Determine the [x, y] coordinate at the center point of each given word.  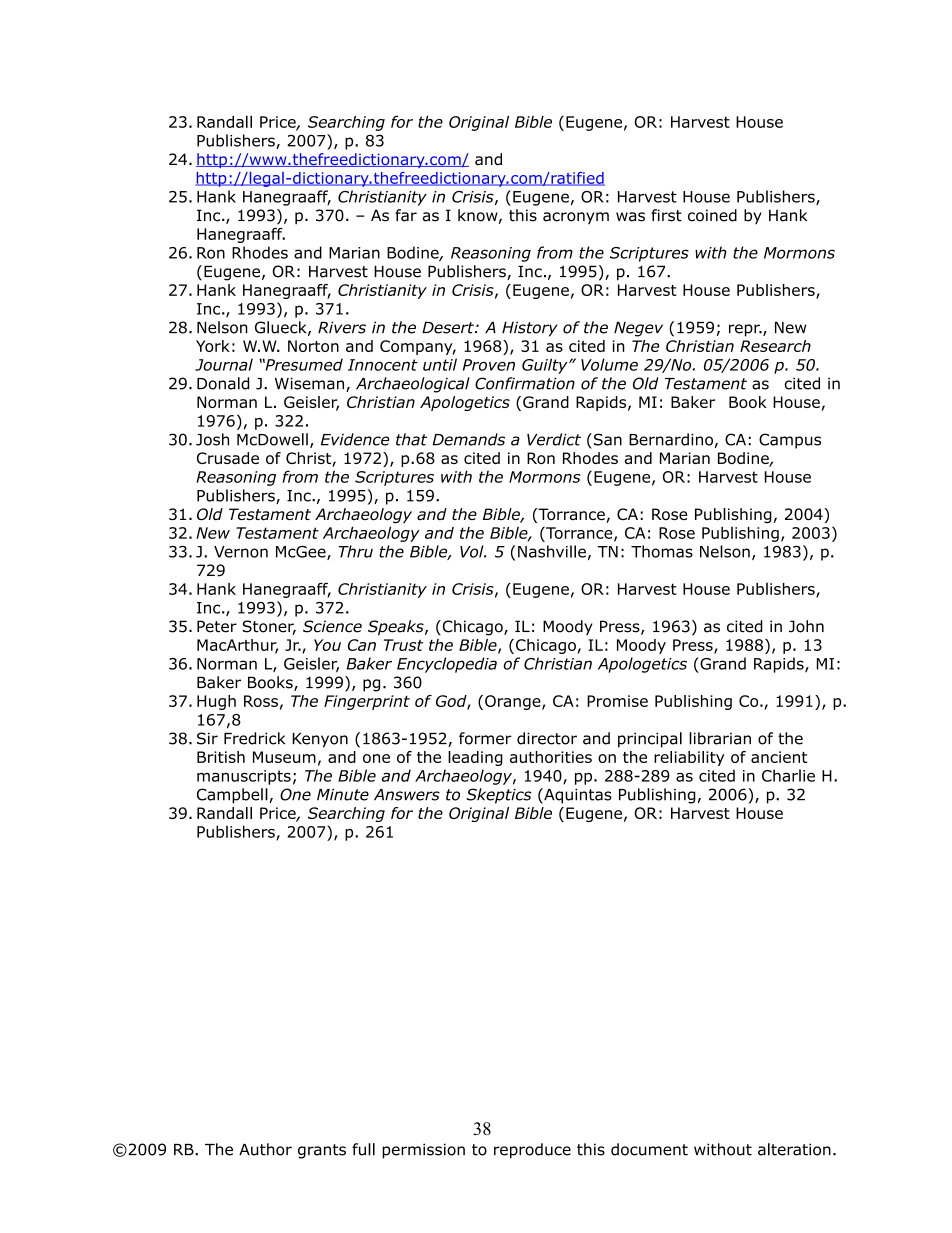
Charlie [788, 775]
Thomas [662, 551]
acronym [576, 218]
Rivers [342, 327]
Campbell [233, 796]
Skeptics [499, 796]
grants [322, 1151]
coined [712, 215]
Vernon [241, 552]
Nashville [552, 551]
